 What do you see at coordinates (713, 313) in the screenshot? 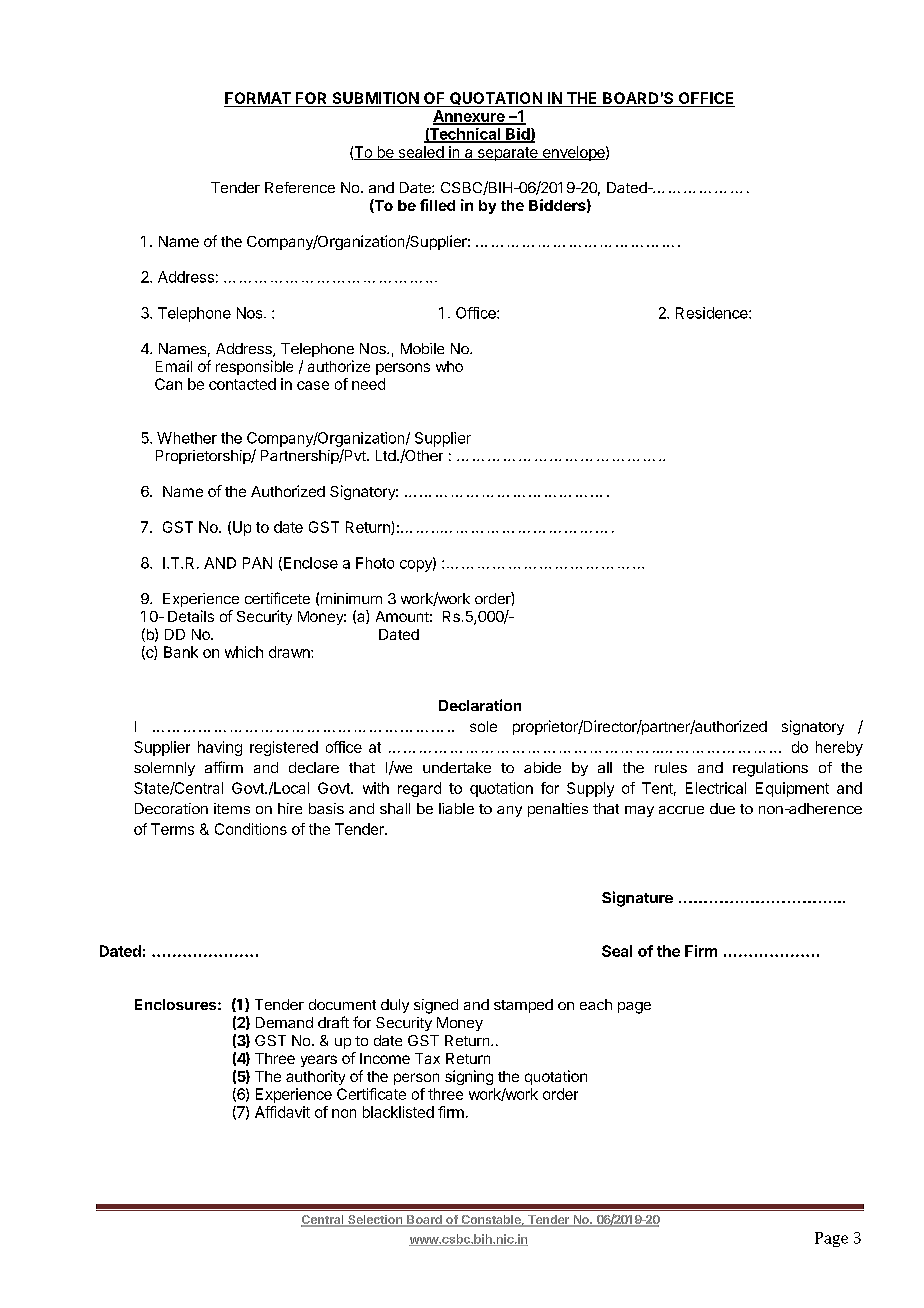
I see `Residence` at bounding box center [713, 313].
